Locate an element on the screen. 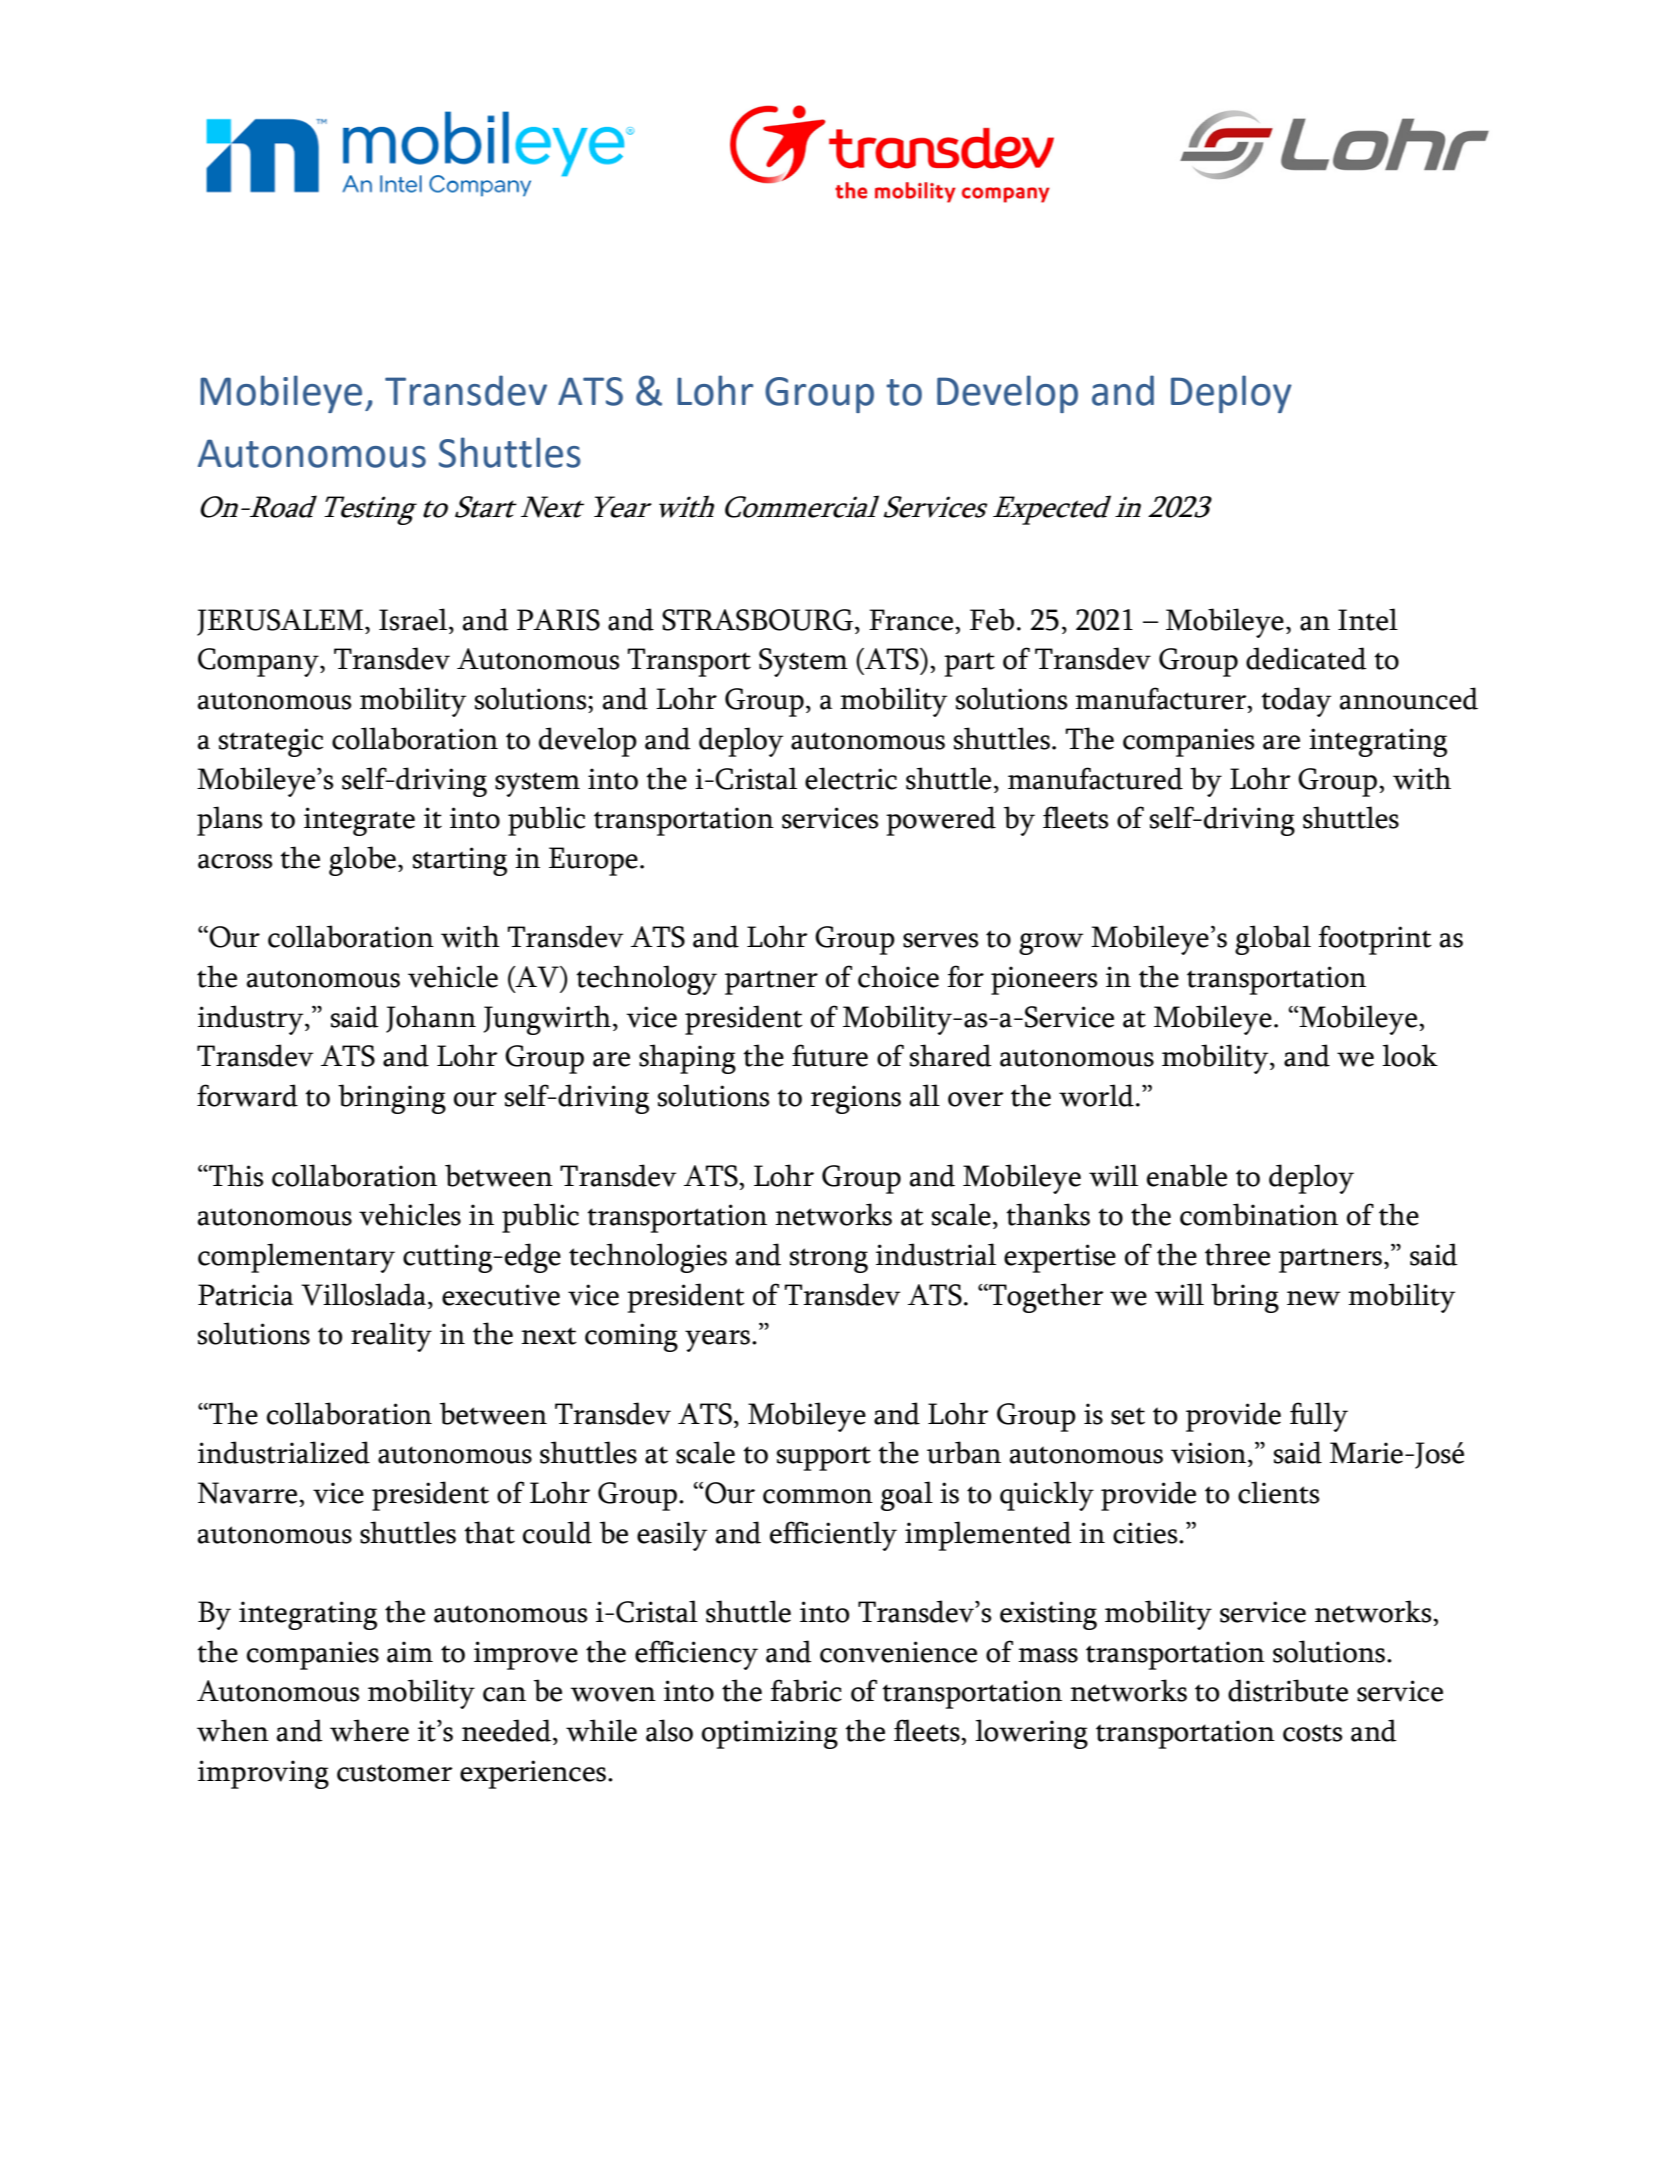 This screenshot has width=1677, height=2170. where is located at coordinates (369, 1730).
